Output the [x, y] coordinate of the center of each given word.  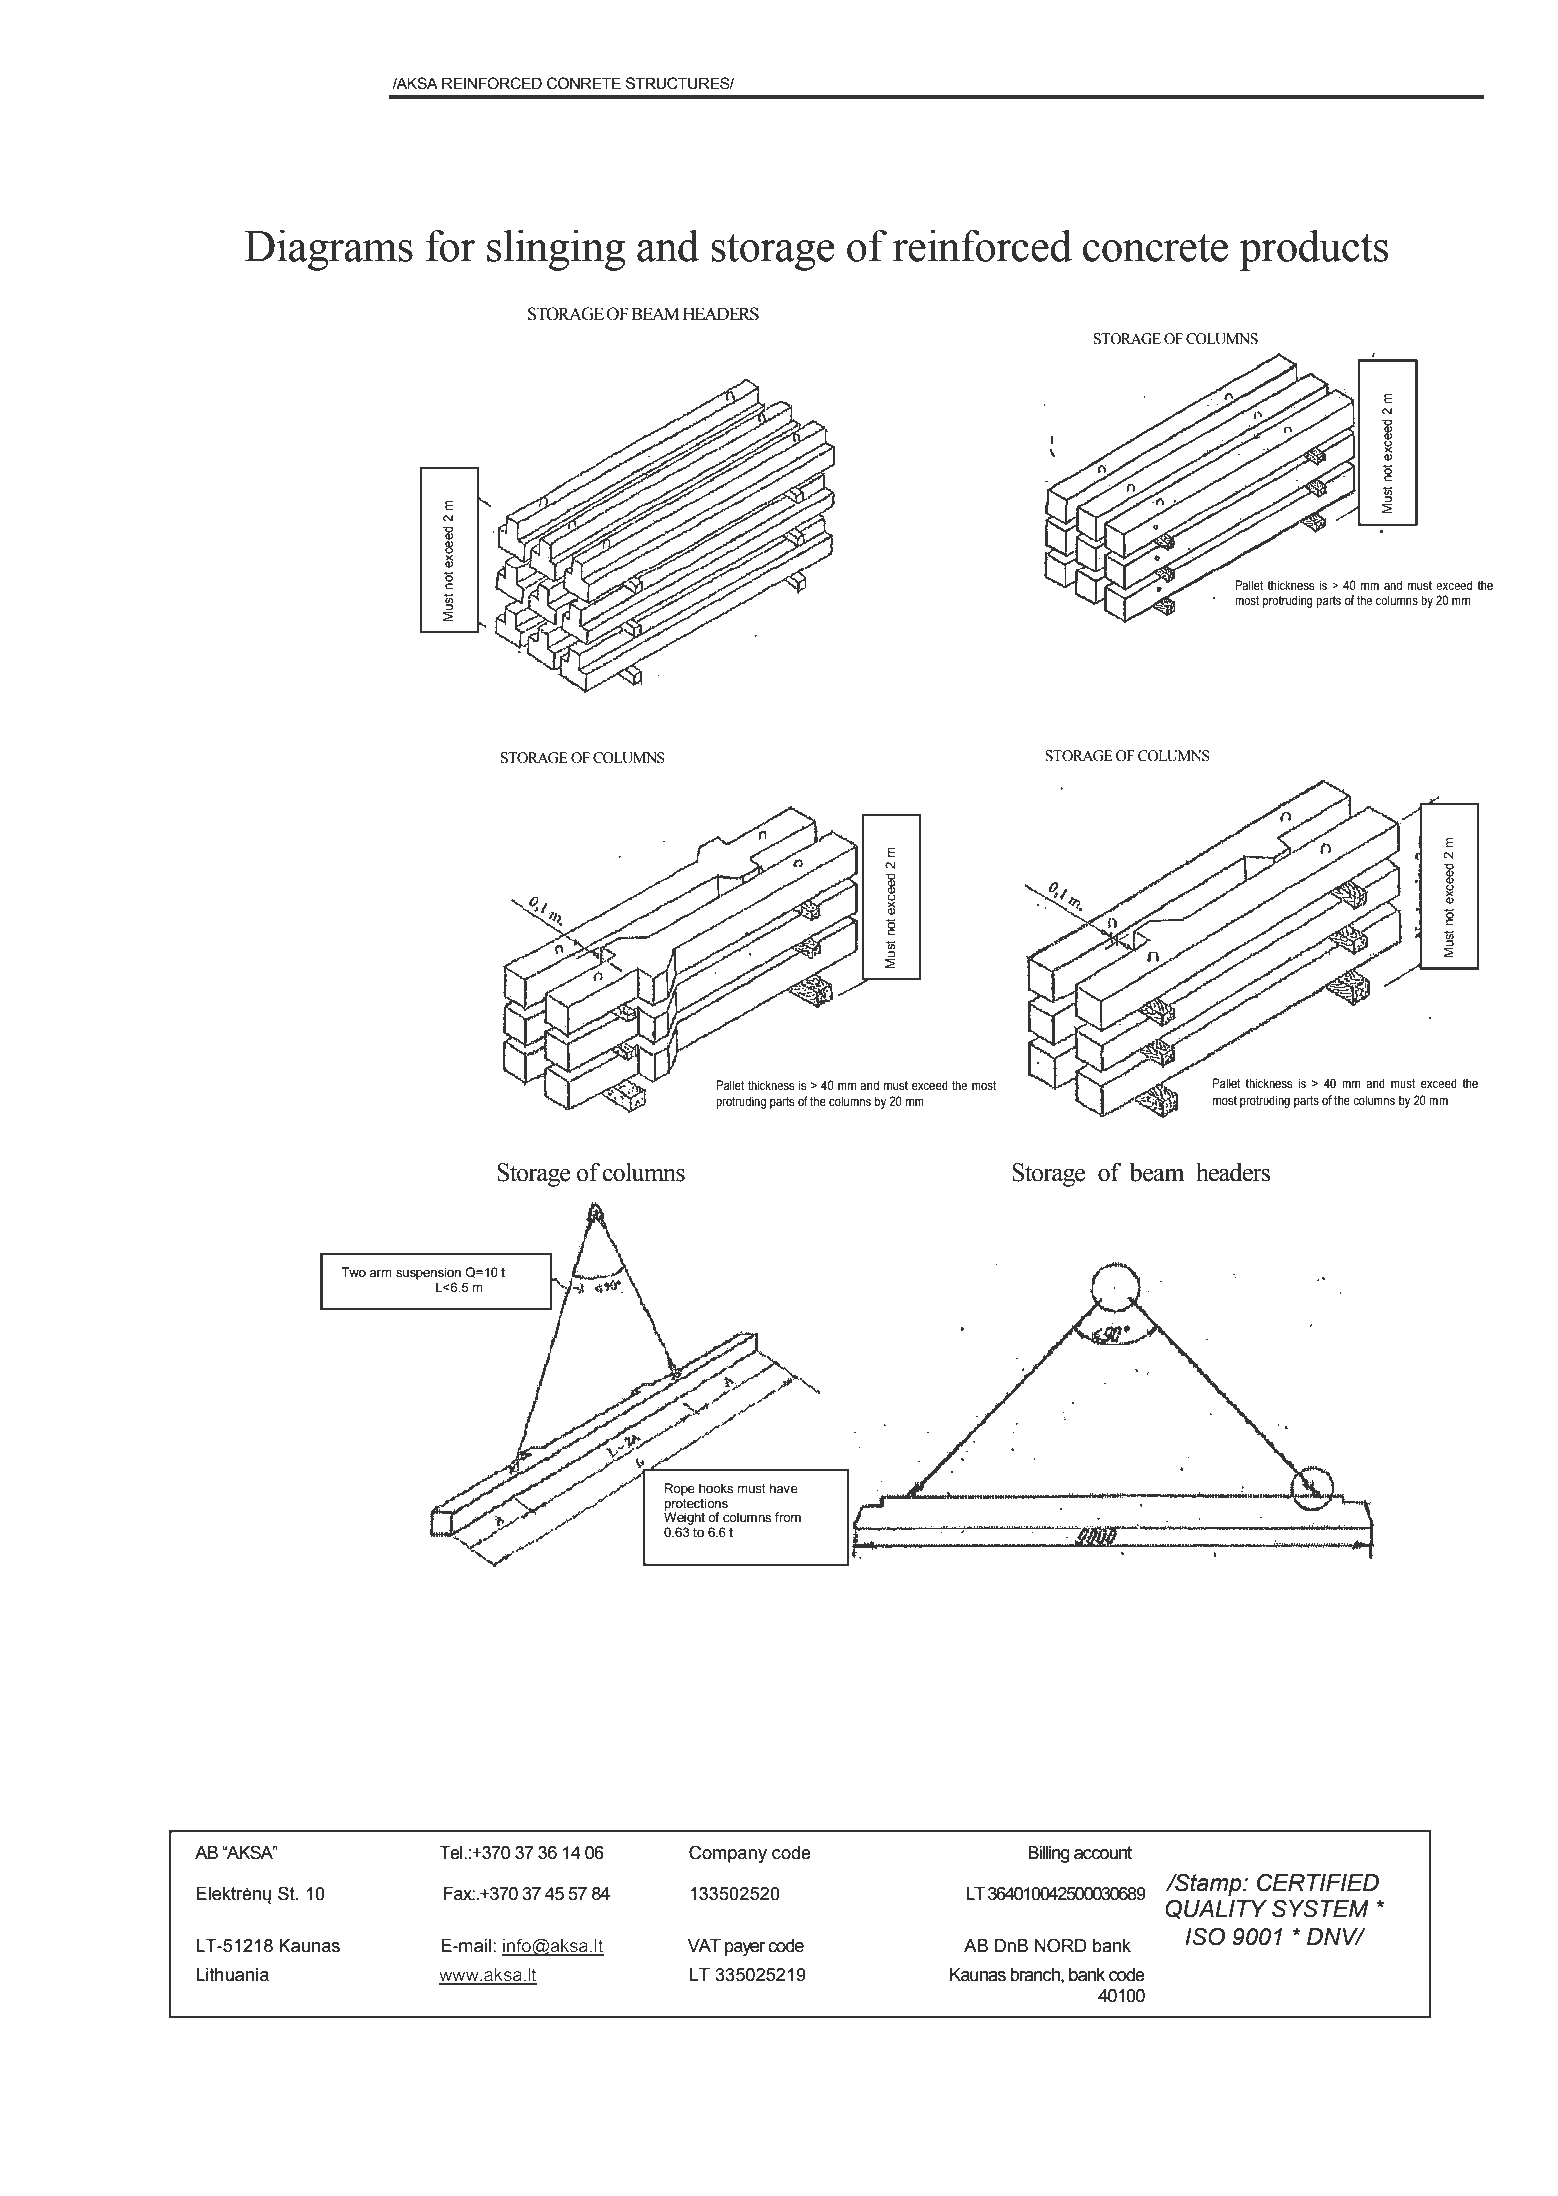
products [1313, 250]
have [784, 1488]
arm [380, 1273]
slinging [556, 250]
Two [353, 1272]
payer [745, 1949]
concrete [1155, 248]
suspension [428, 1273]
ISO [1205, 1936]
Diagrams [328, 250]
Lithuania [232, 1975]
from [788, 1517]
